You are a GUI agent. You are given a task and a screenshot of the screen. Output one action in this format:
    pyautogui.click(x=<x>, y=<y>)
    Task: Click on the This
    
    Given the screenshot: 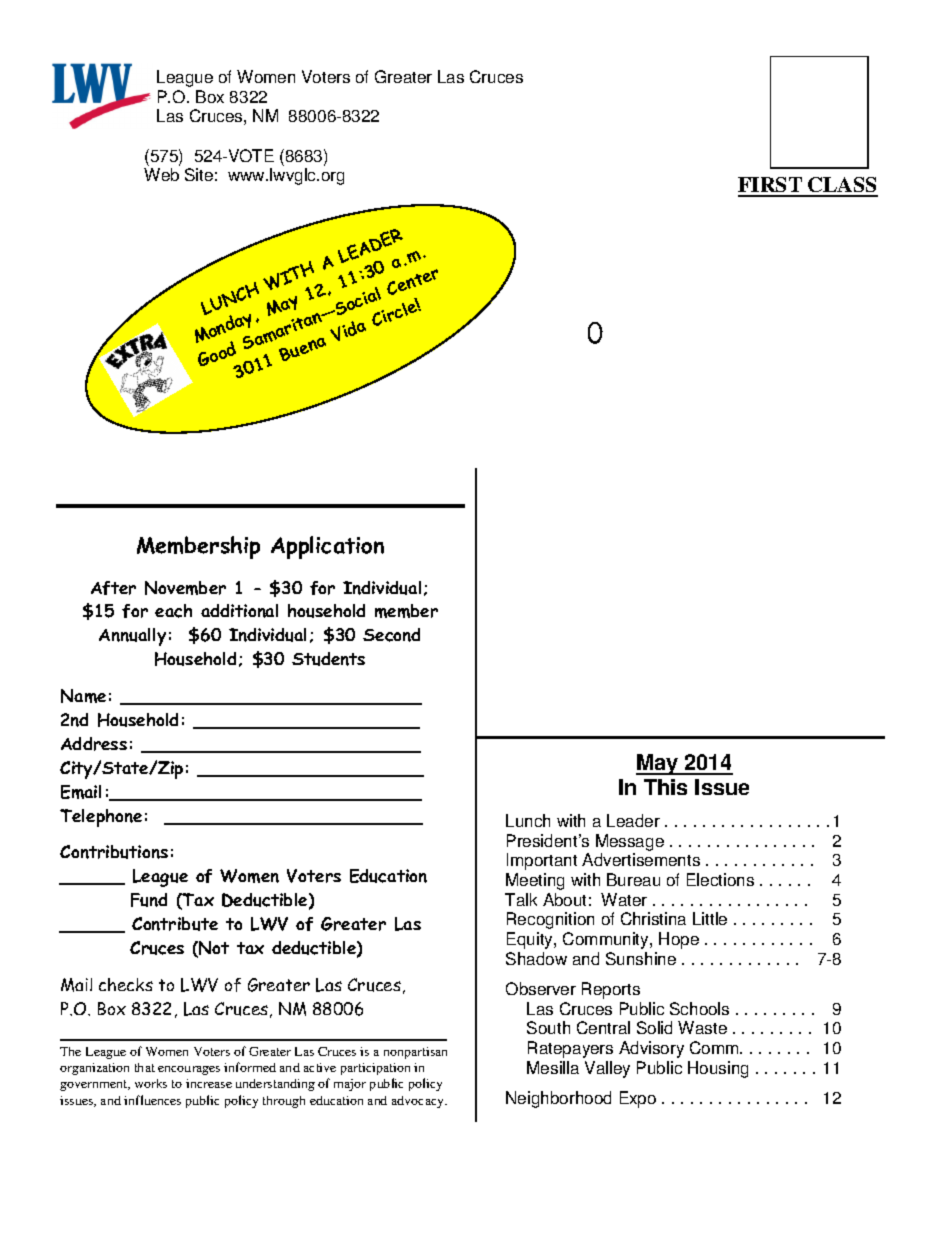 What is the action you would take?
    pyautogui.click(x=665, y=787)
